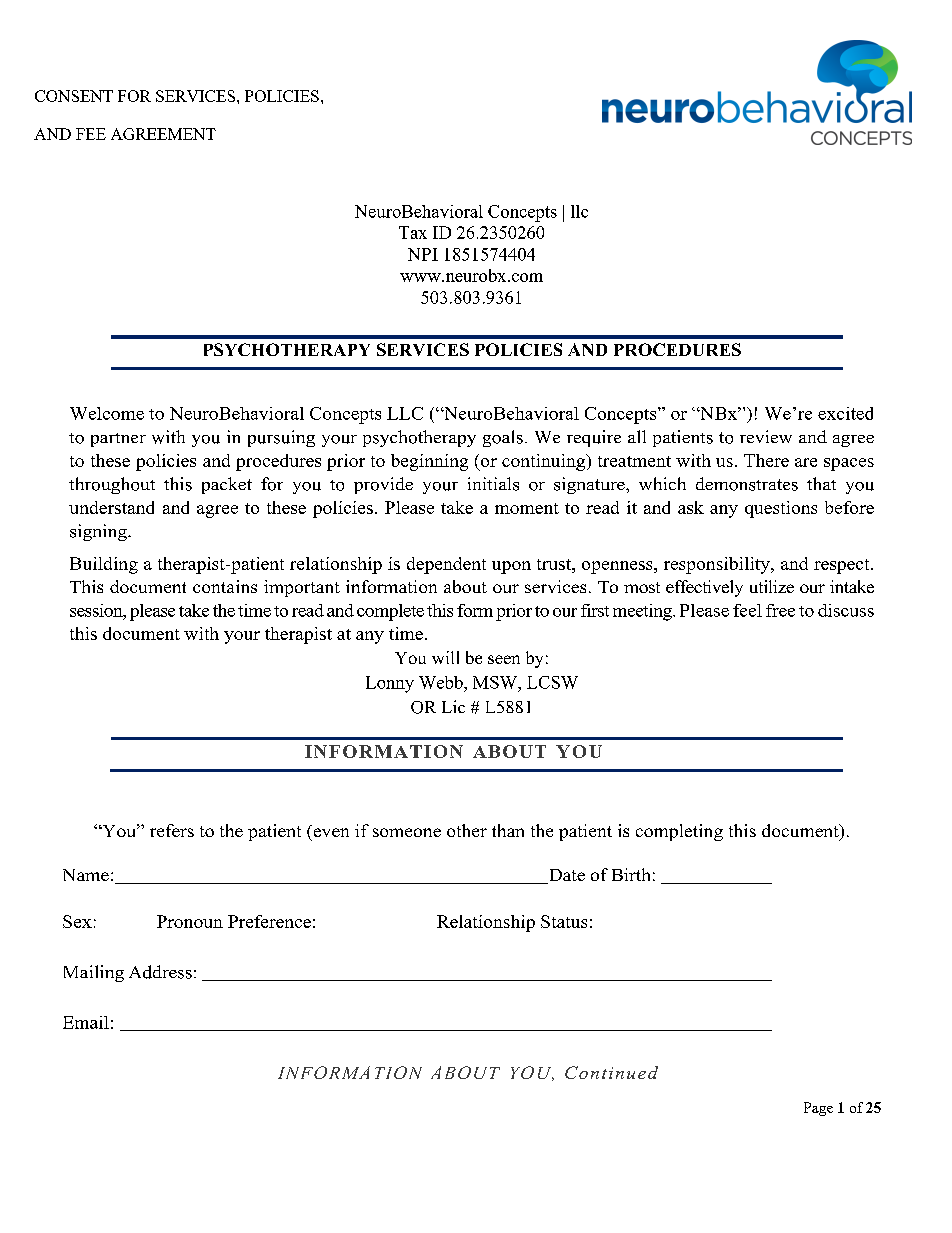 The width and height of the document is (952, 1233). I want to click on partner, so click(118, 440).
